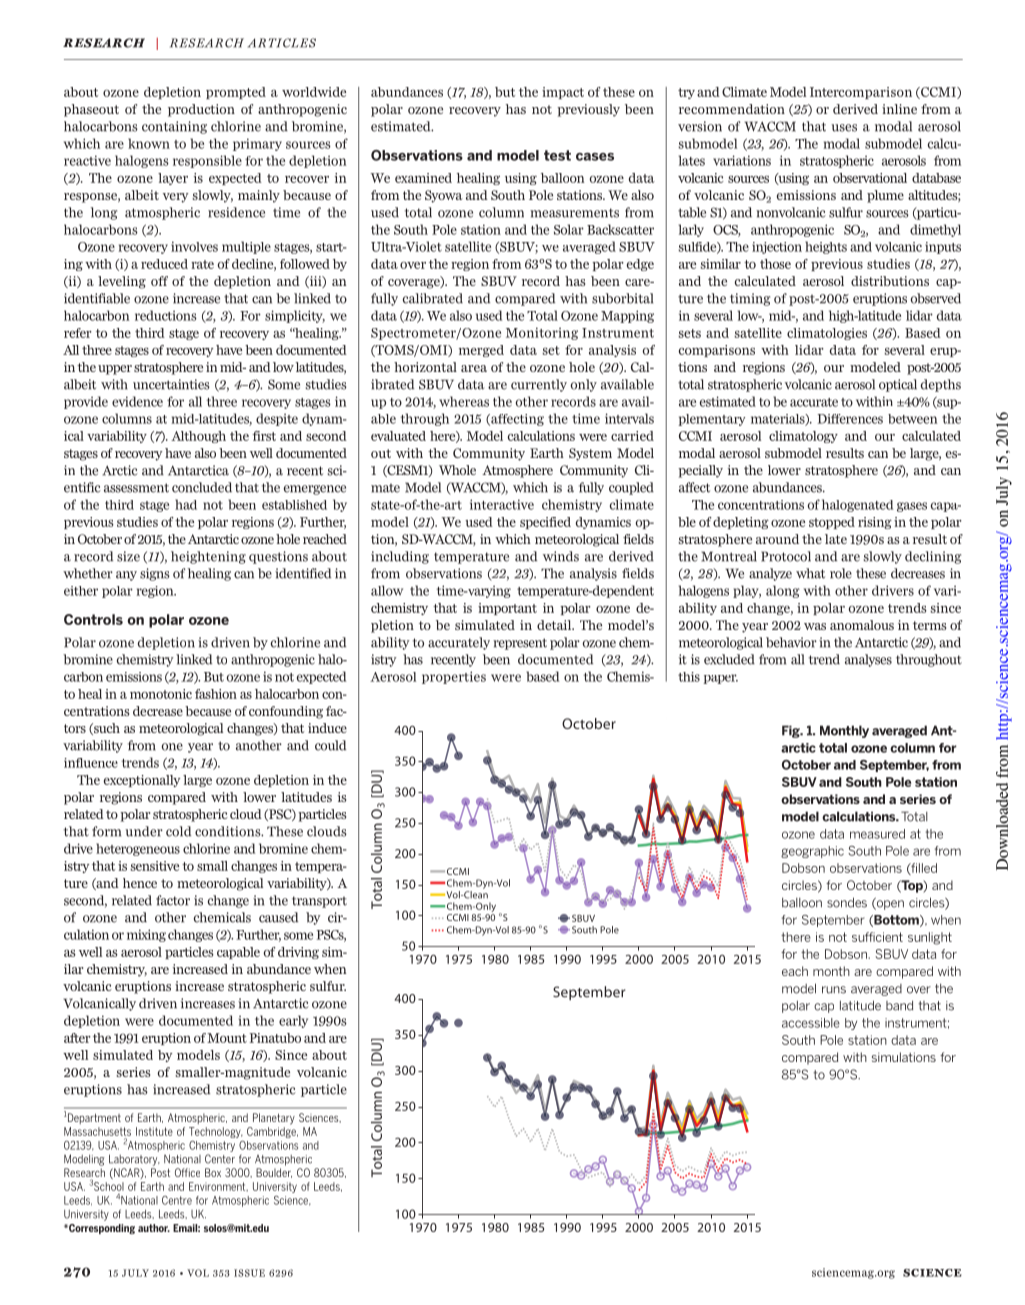  I want to click on containing, so click(174, 127).
